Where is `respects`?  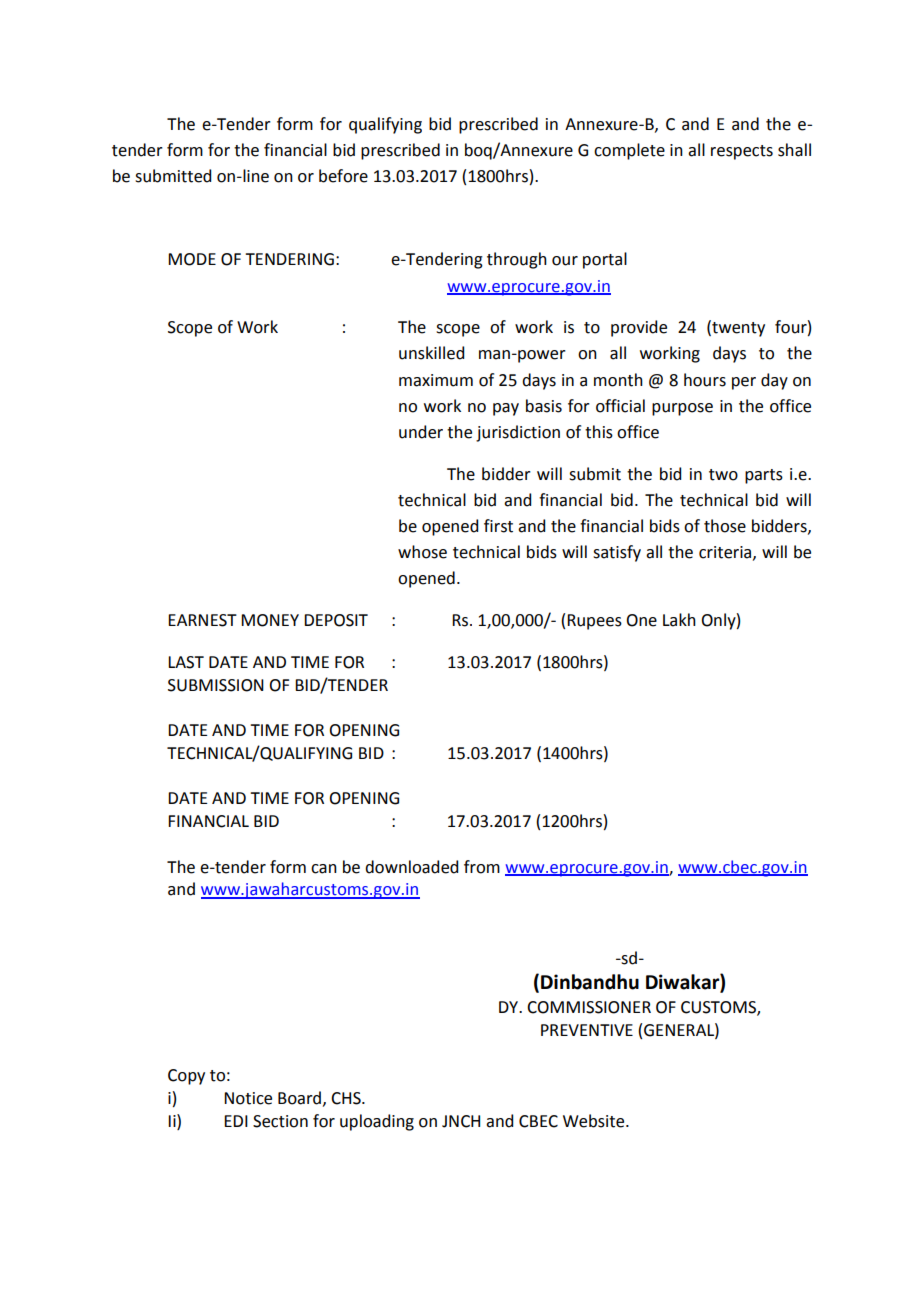
respects is located at coordinates (742, 152).
